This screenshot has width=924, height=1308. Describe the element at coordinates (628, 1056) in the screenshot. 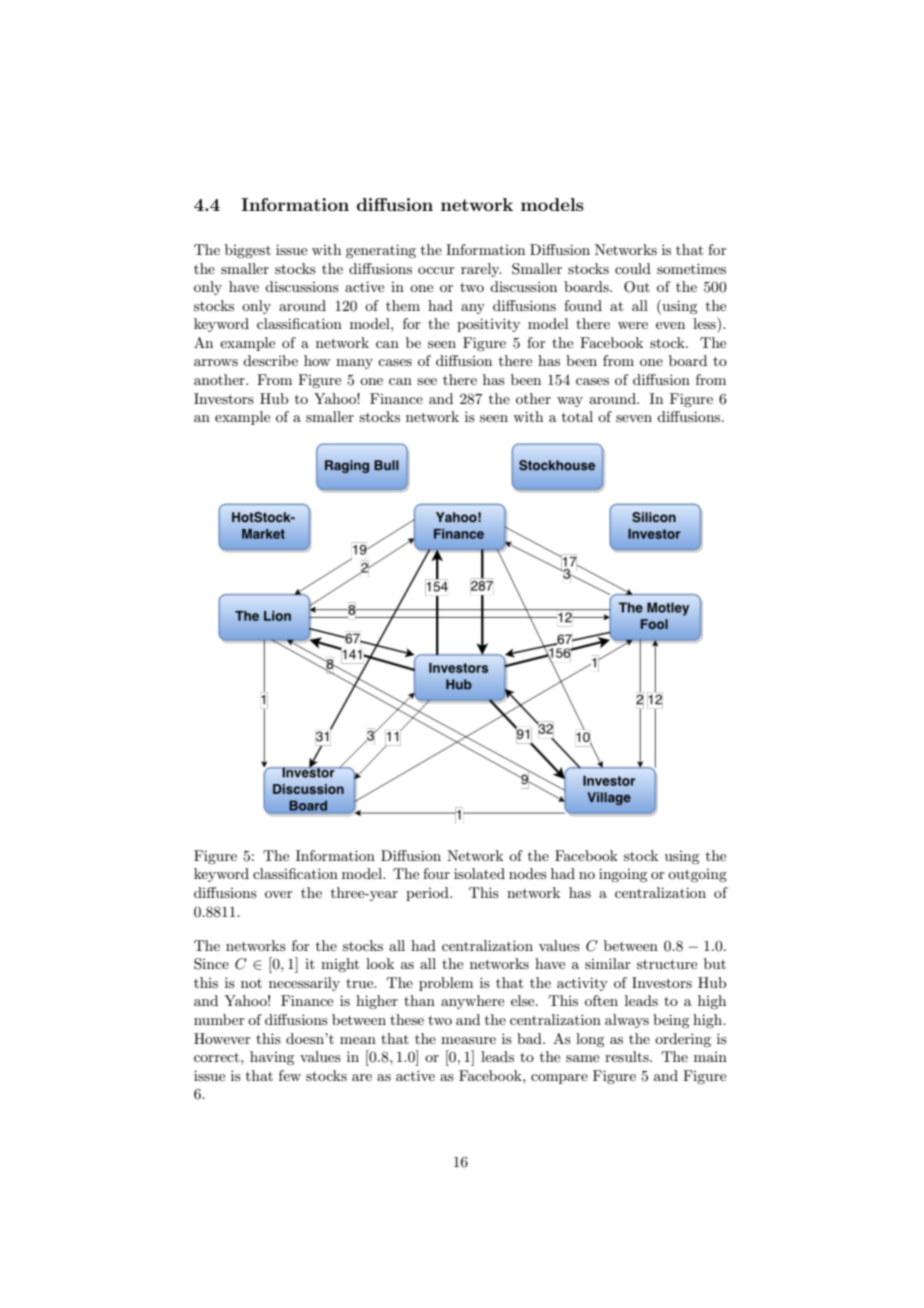

I see `results` at that location.
